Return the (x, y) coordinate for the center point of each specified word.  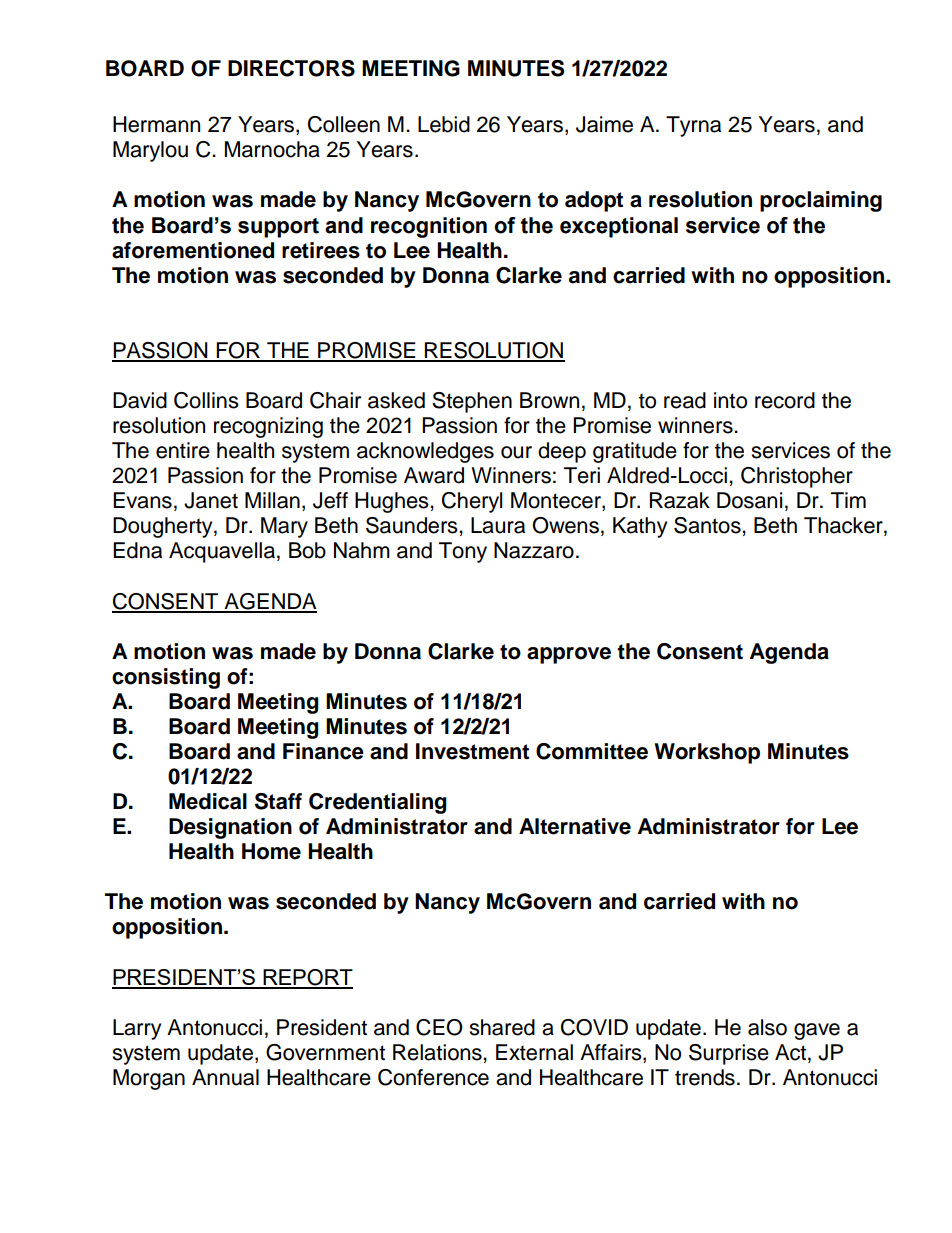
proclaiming (821, 201)
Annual (225, 1077)
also (767, 1027)
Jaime (604, 124)
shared (502, 1027)
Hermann (156, 124)
